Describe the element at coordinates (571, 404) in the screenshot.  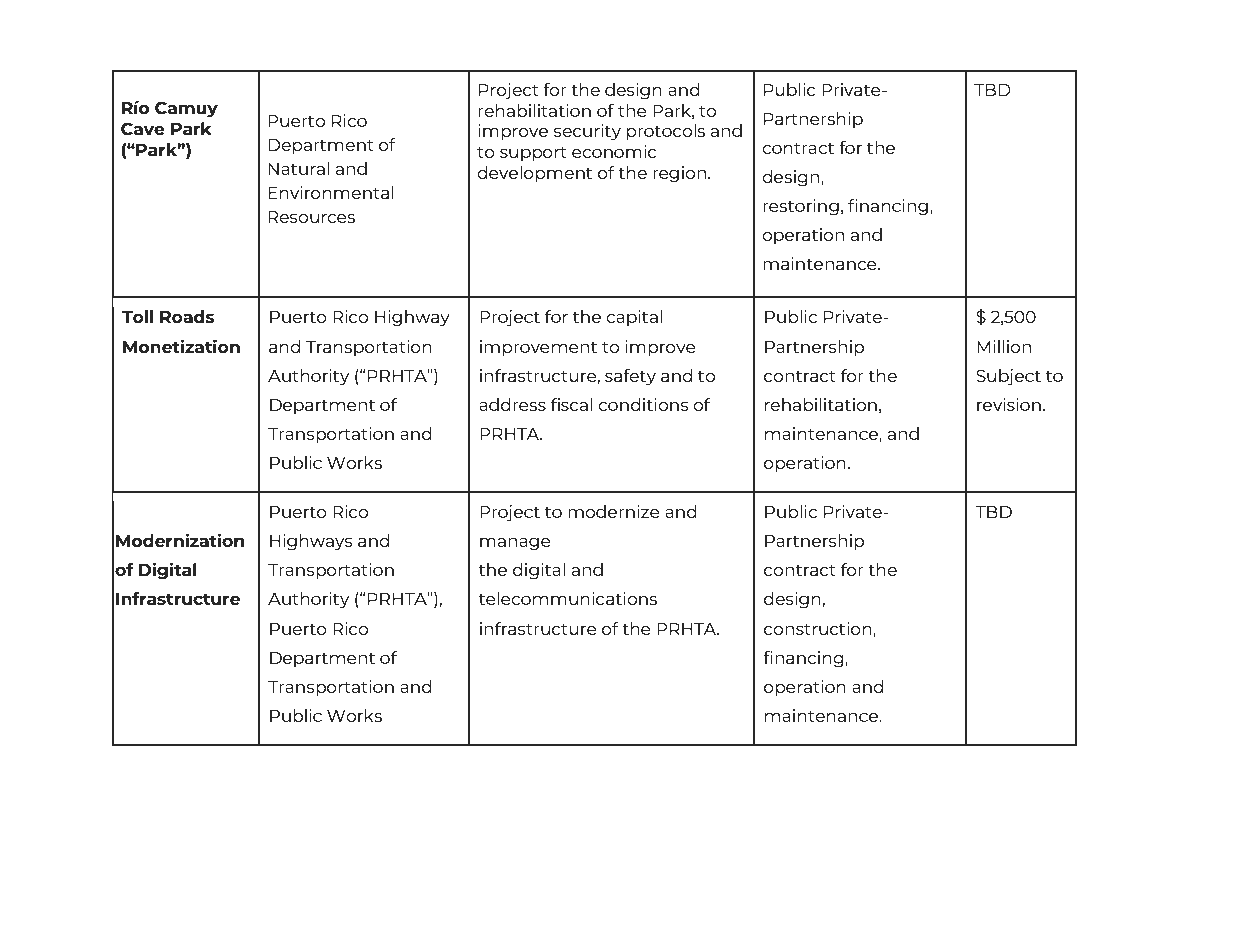
I see `fiscal` at that location.
